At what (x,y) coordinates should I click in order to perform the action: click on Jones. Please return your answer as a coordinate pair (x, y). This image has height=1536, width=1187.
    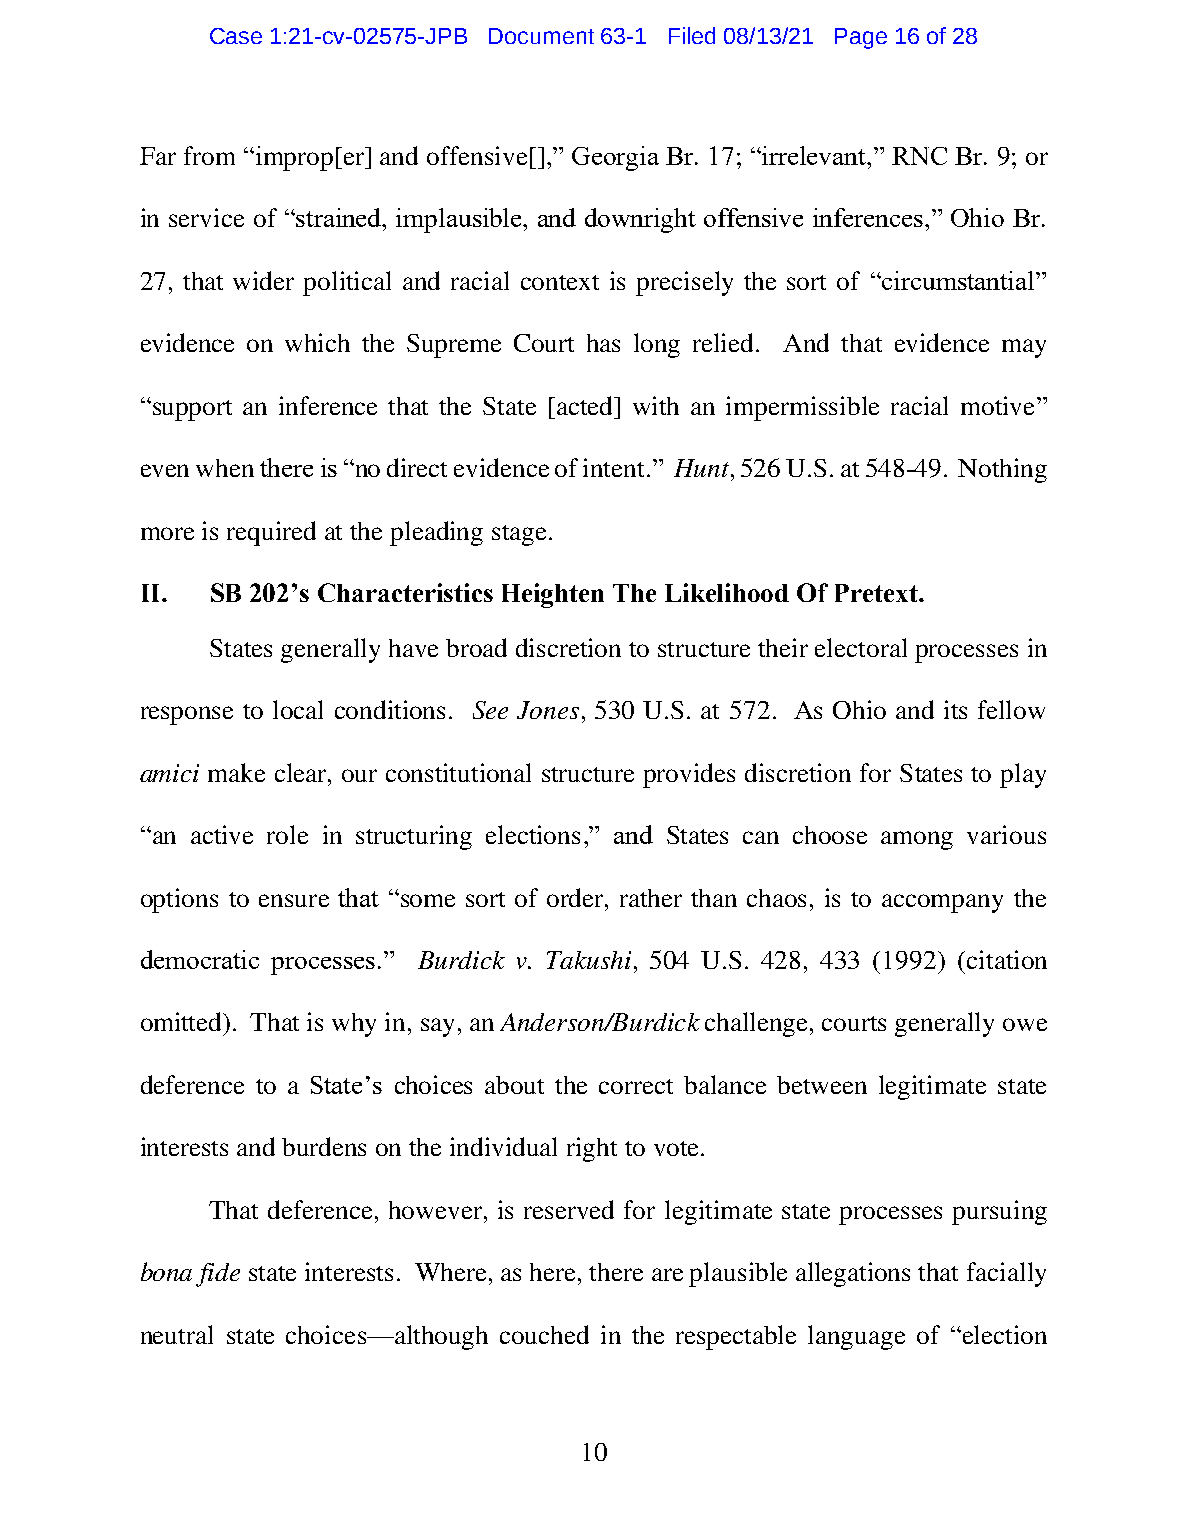
    Looking at the image, I should click on (548, 710).
